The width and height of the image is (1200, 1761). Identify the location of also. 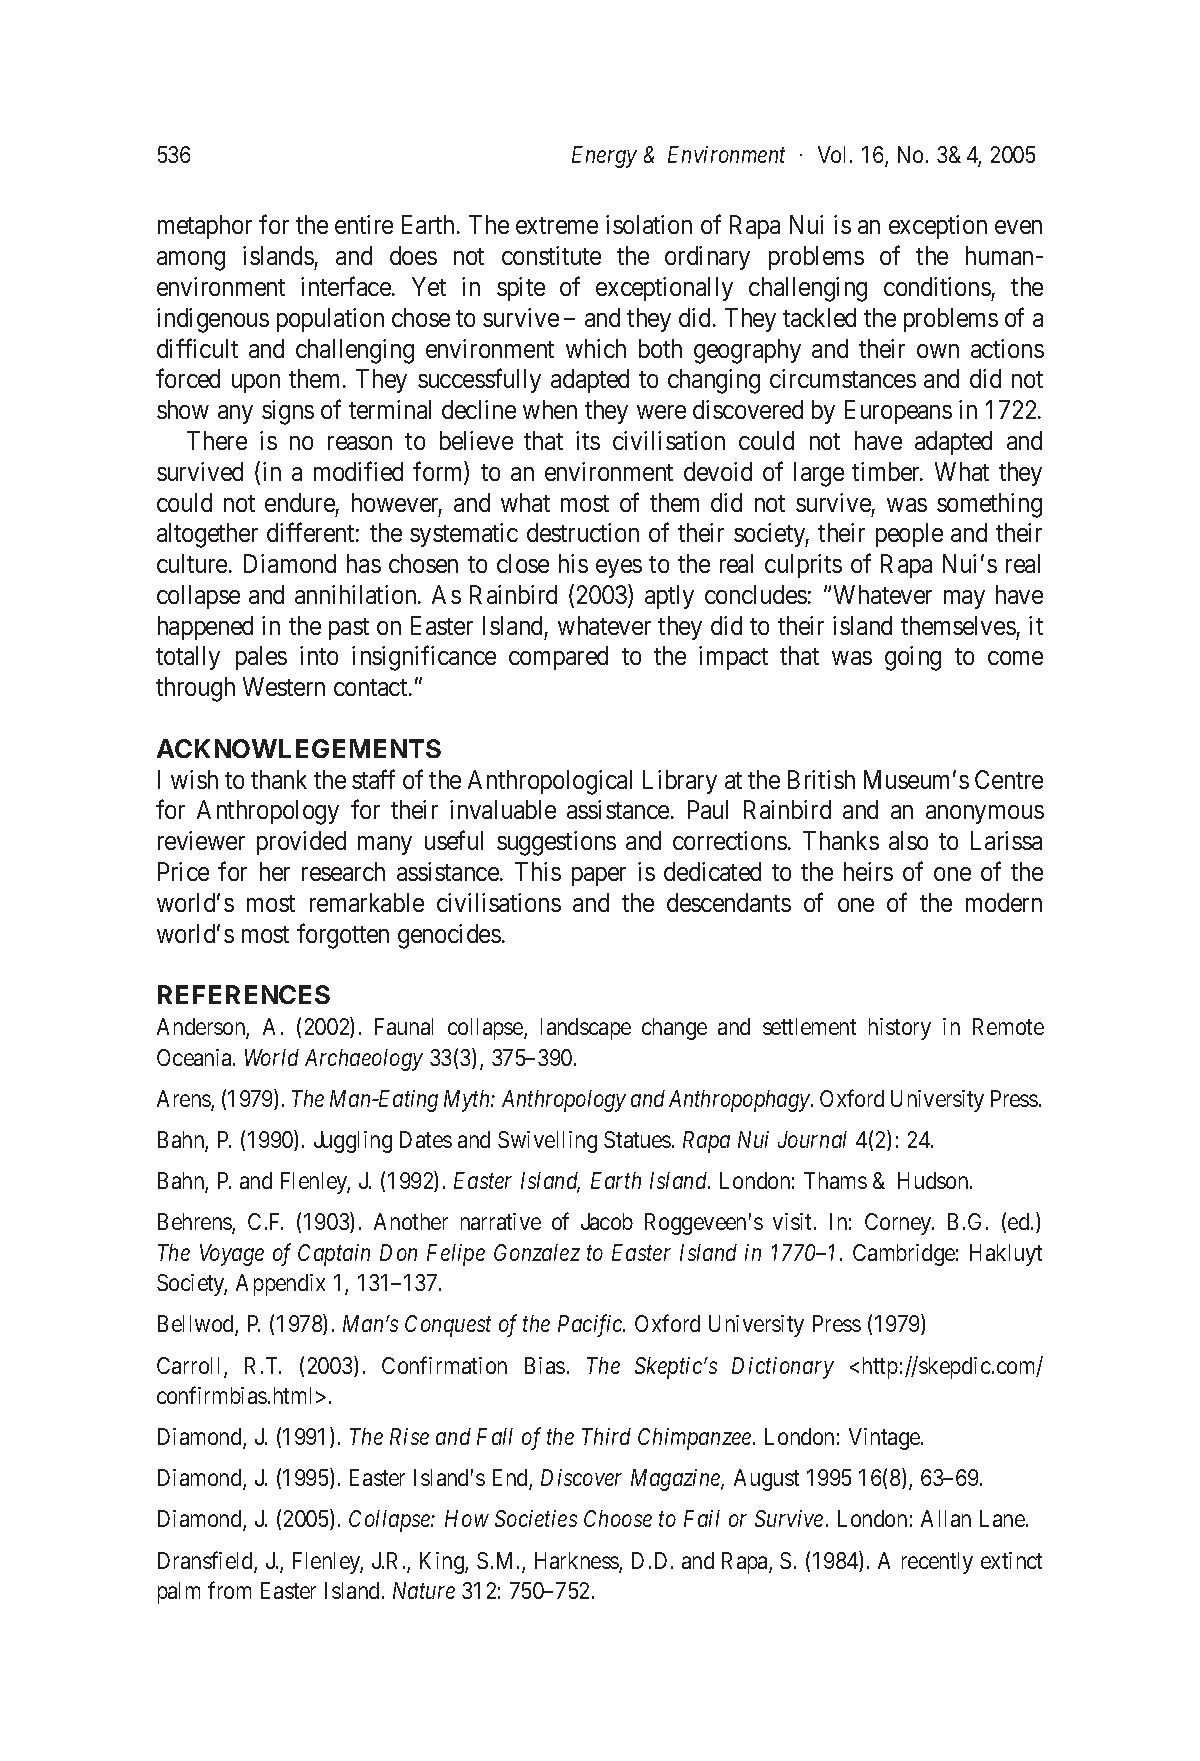
(908, 840).
